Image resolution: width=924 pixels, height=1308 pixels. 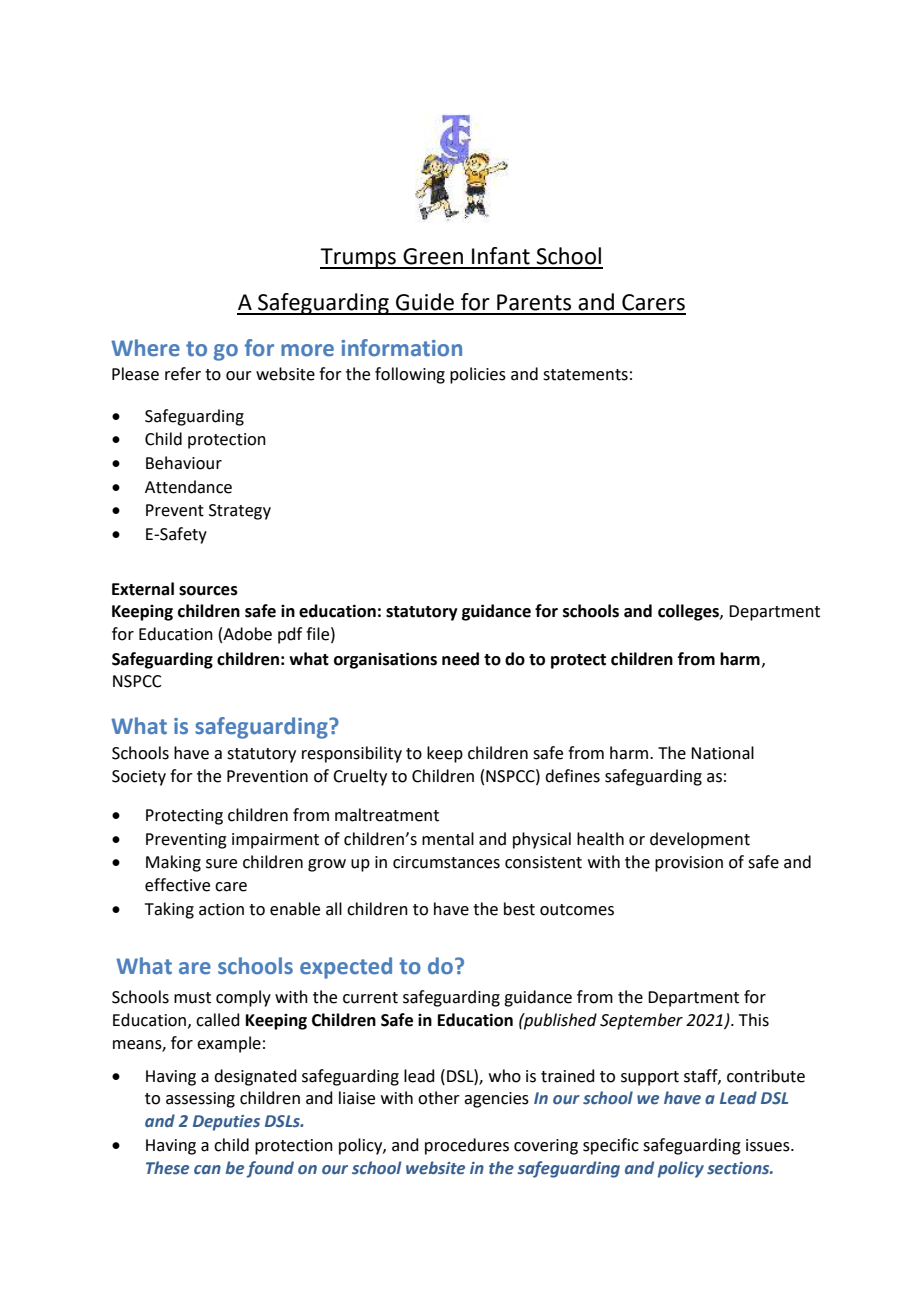 What do you see at coordinates (689, 864) in the page?
I see `provision` at bounding box center [689, 864].
